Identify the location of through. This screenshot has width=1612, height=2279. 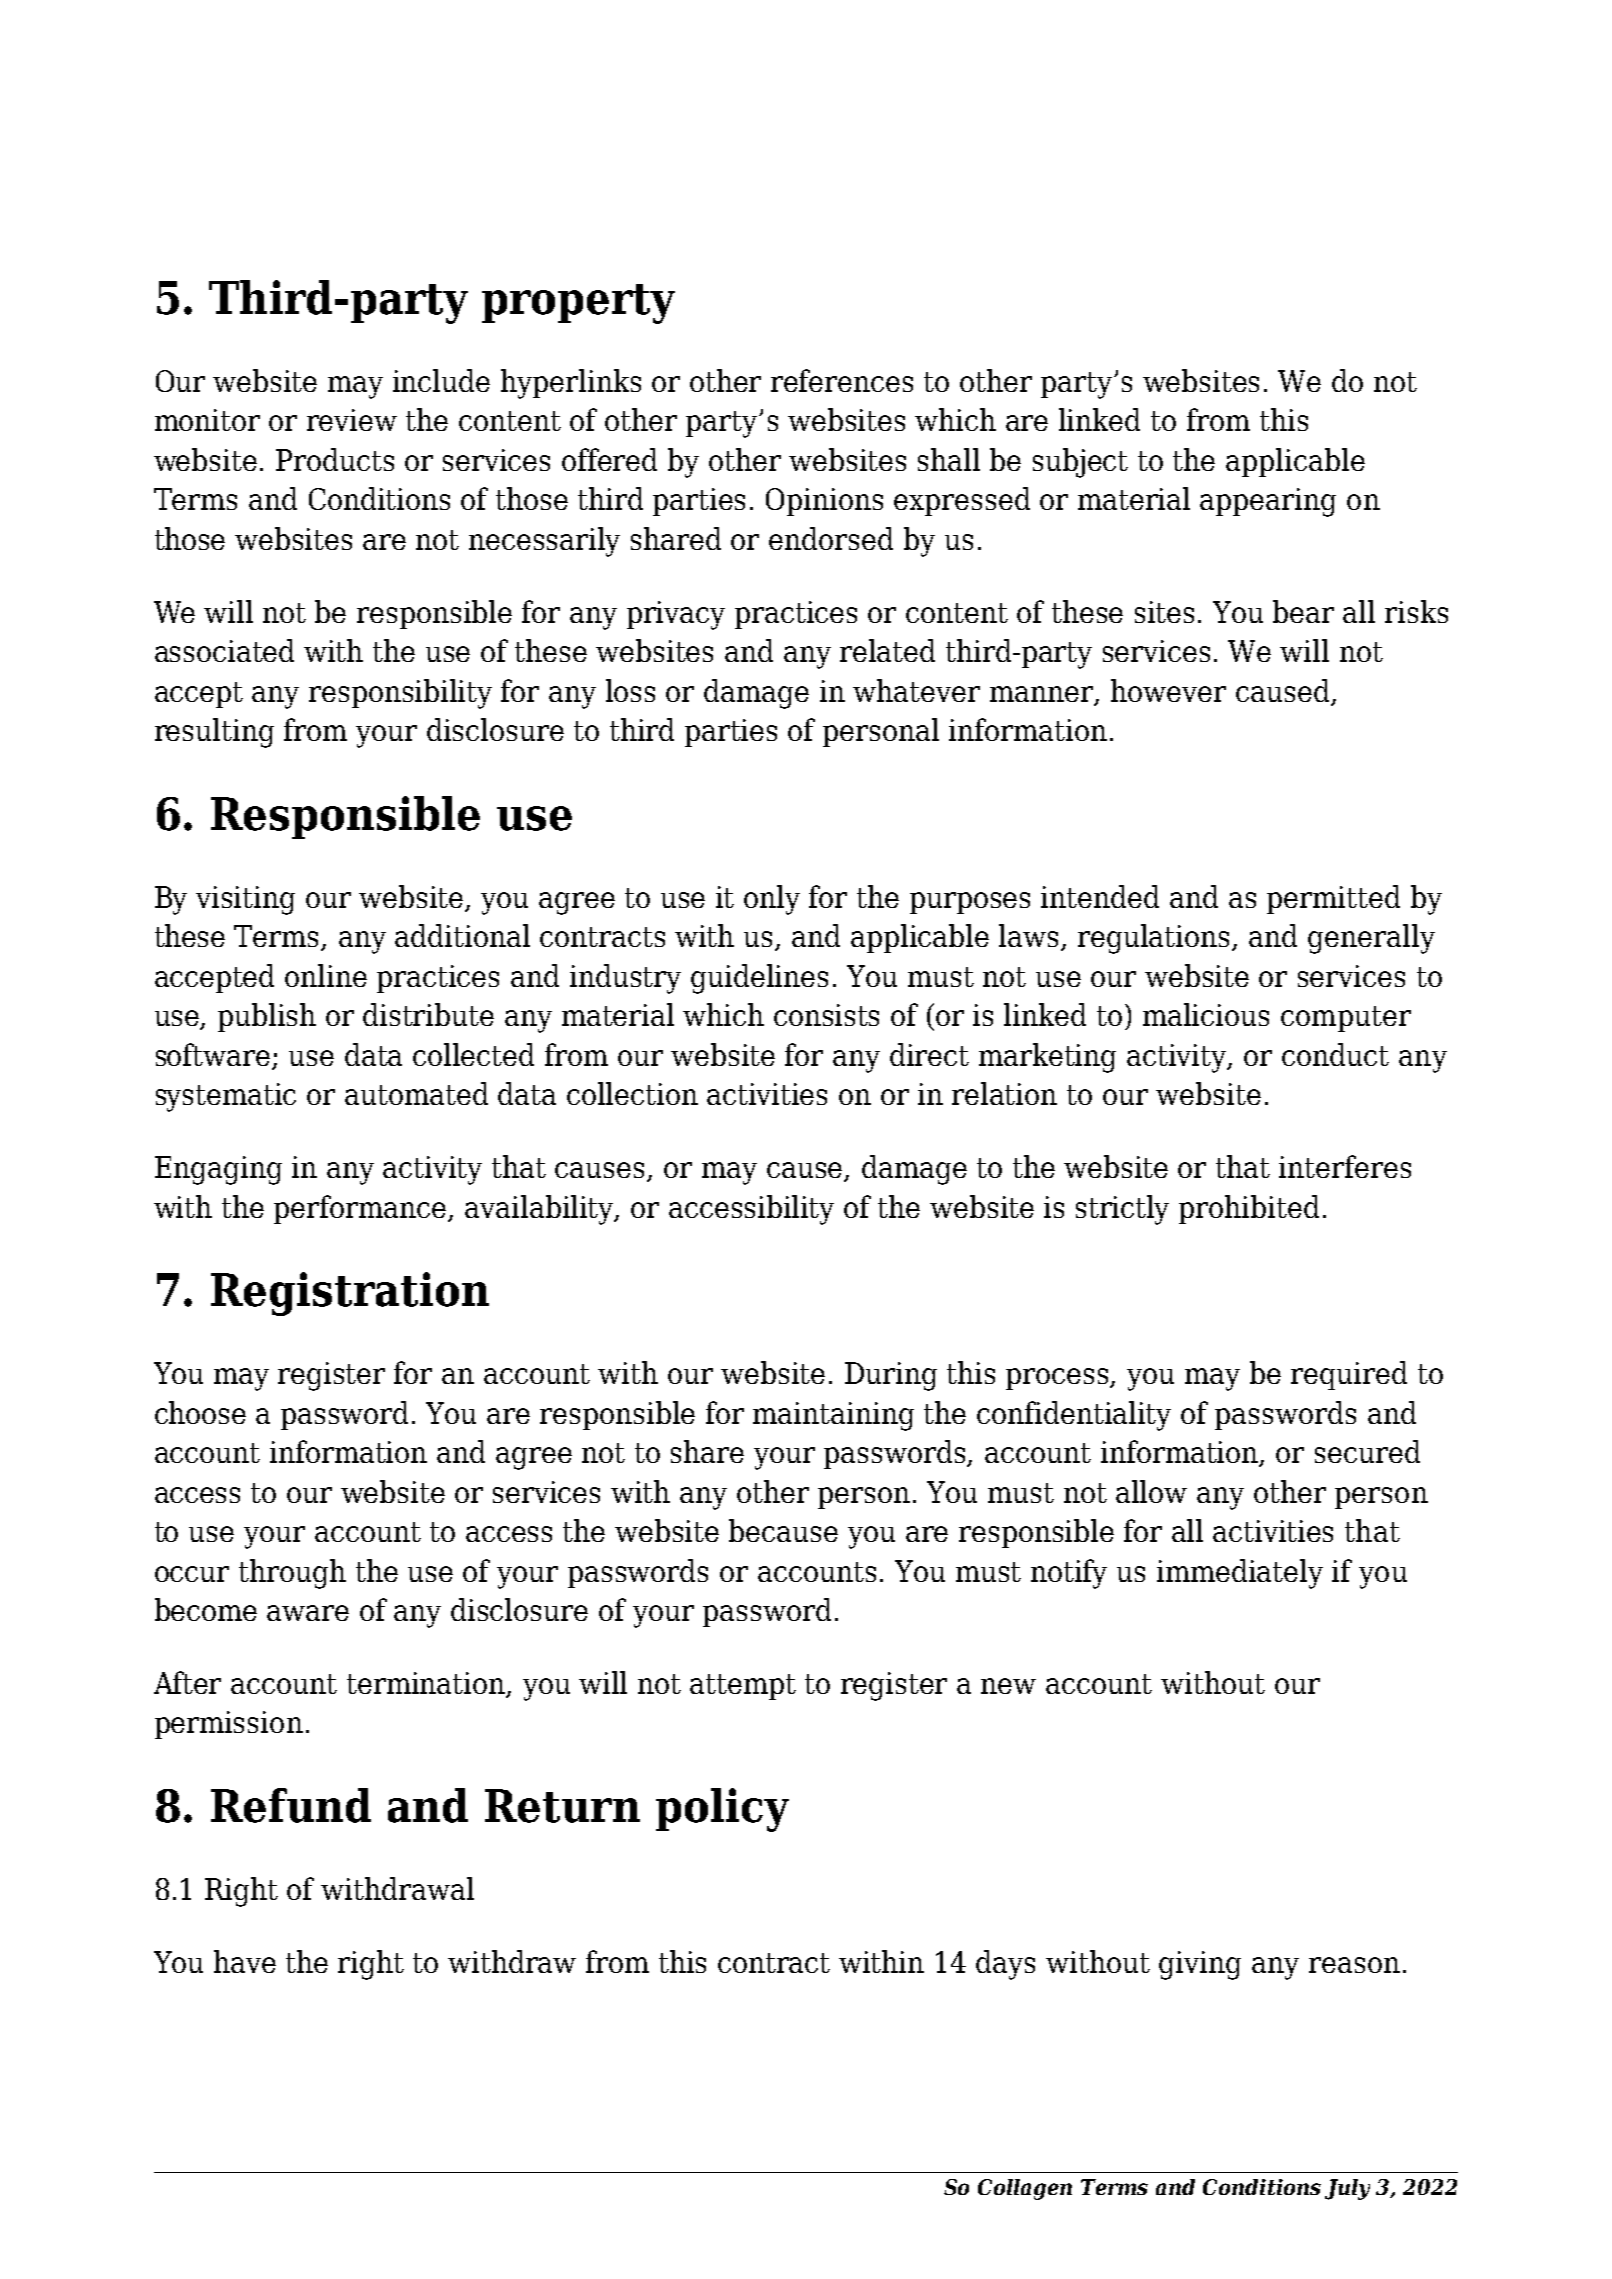
(292, 1574).
